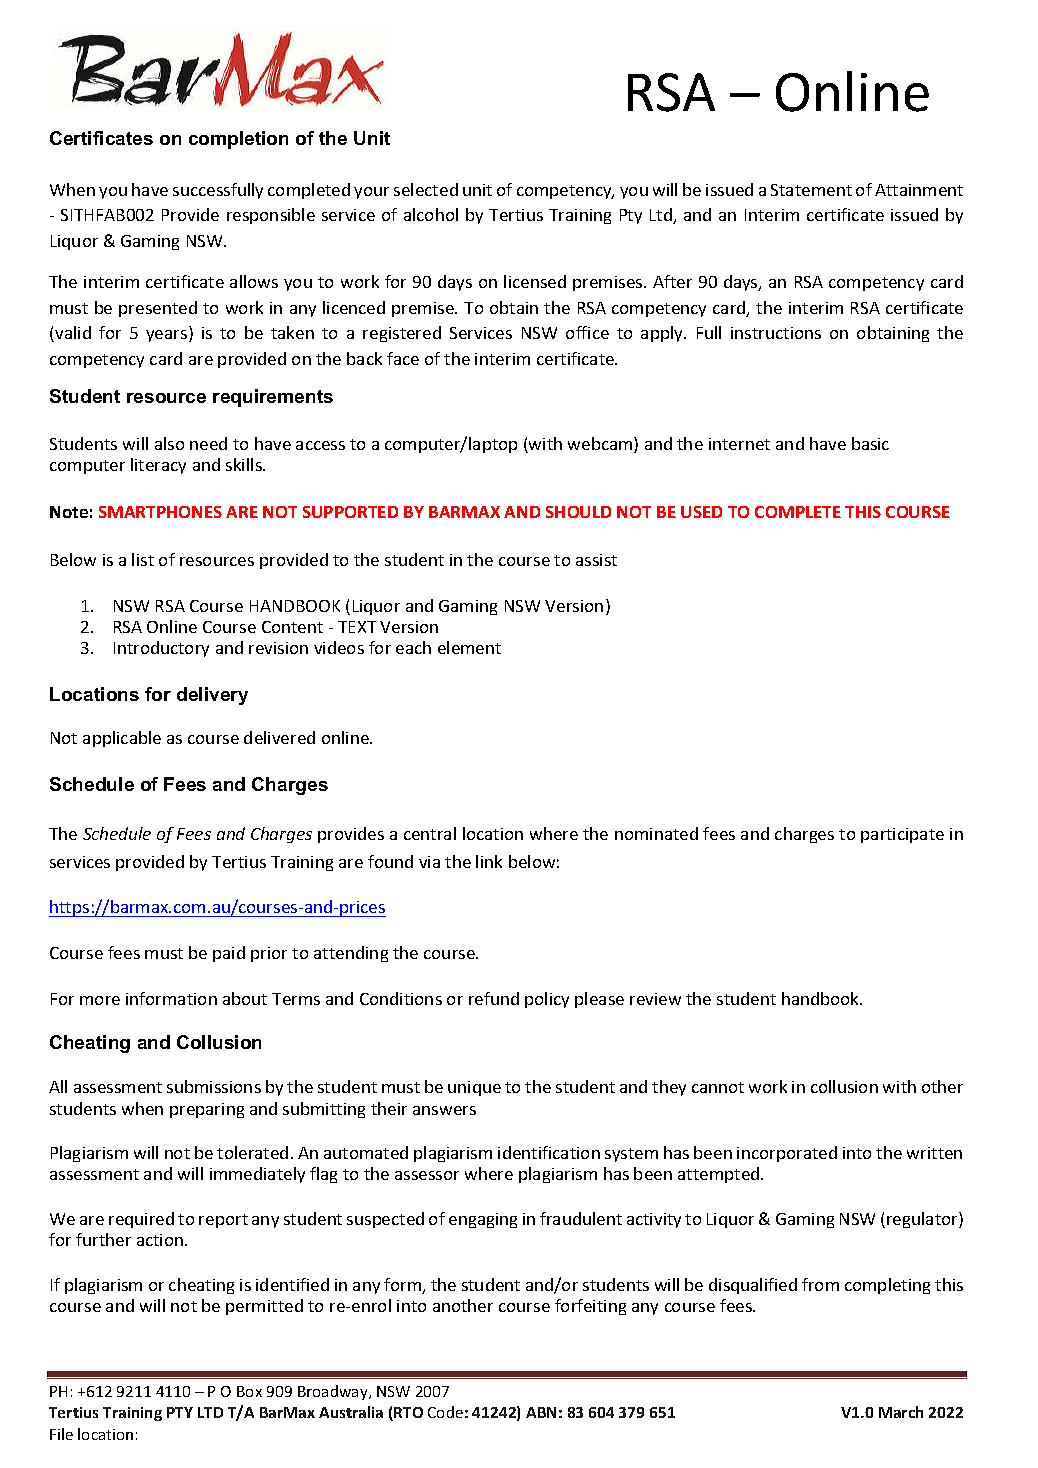 This screenshot has width=1038, height=1468. Describe the element at coordinates (249, 1391) in the screenshot. I see `Box` at that location.
